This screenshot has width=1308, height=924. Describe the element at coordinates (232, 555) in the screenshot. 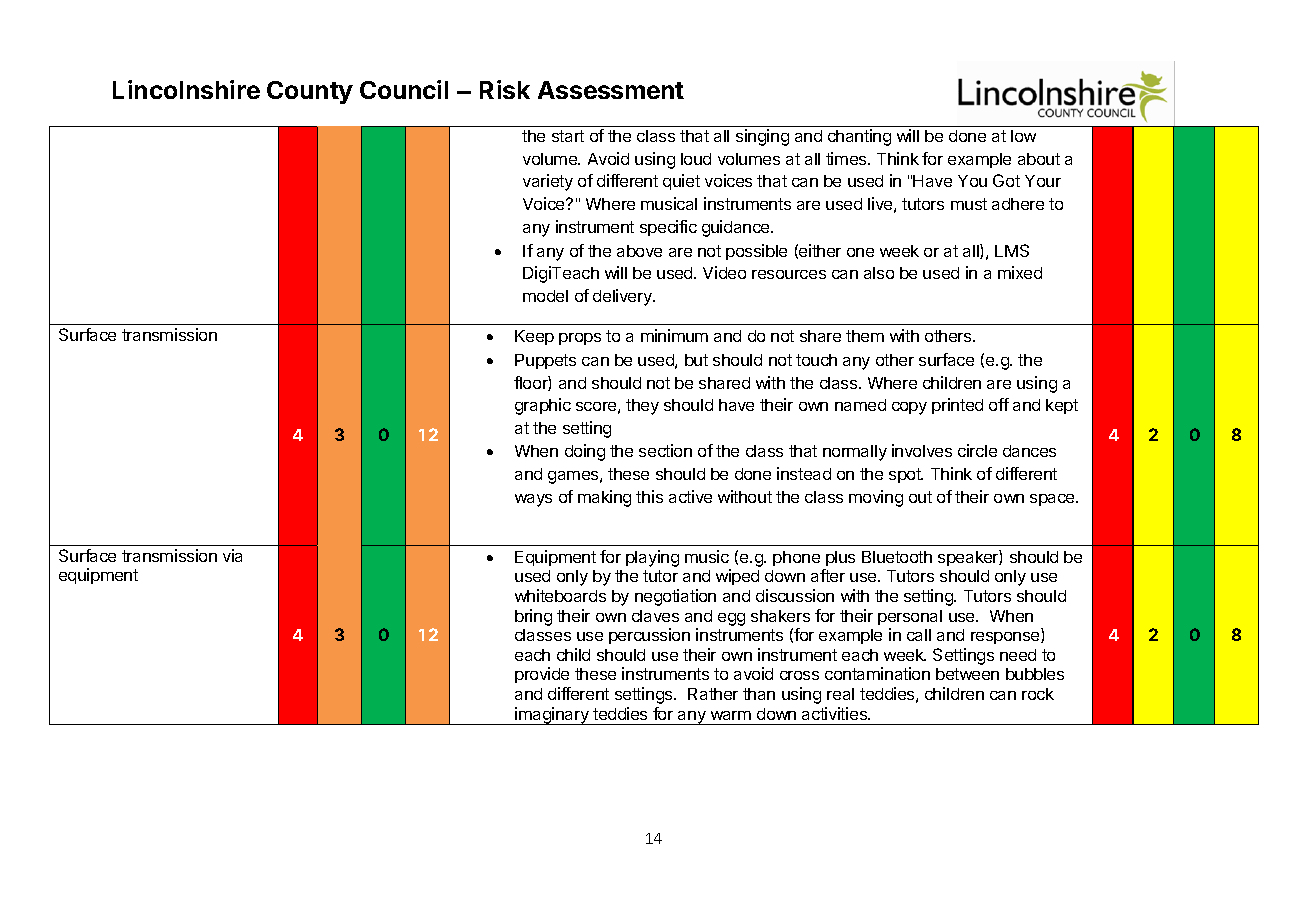

I see `via` at that location.
